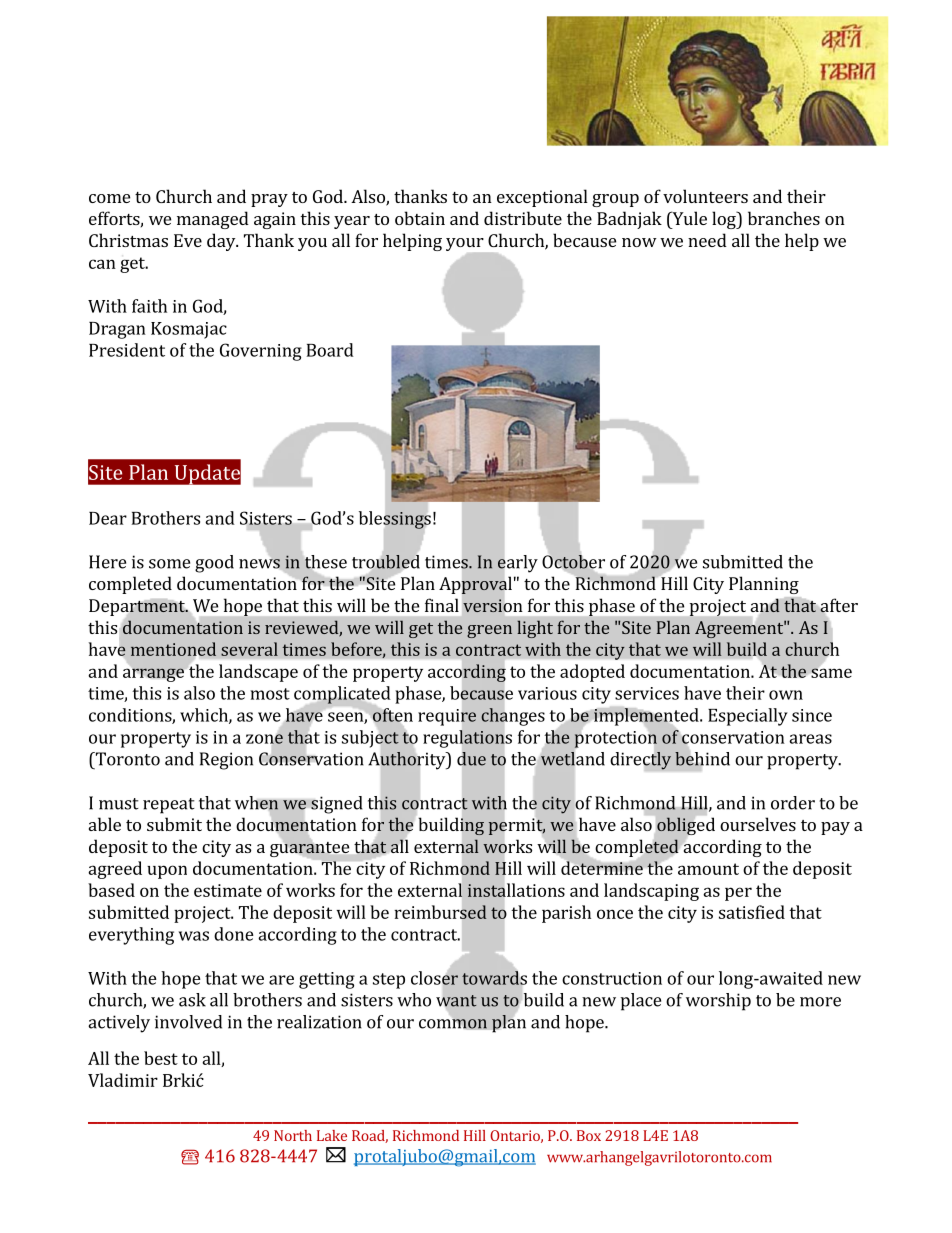 This screenshot has height=1233, width=952. What do you see at coordinates (725, 220) in the screenshot?
I see `log` at bounding box center [725, 220].
